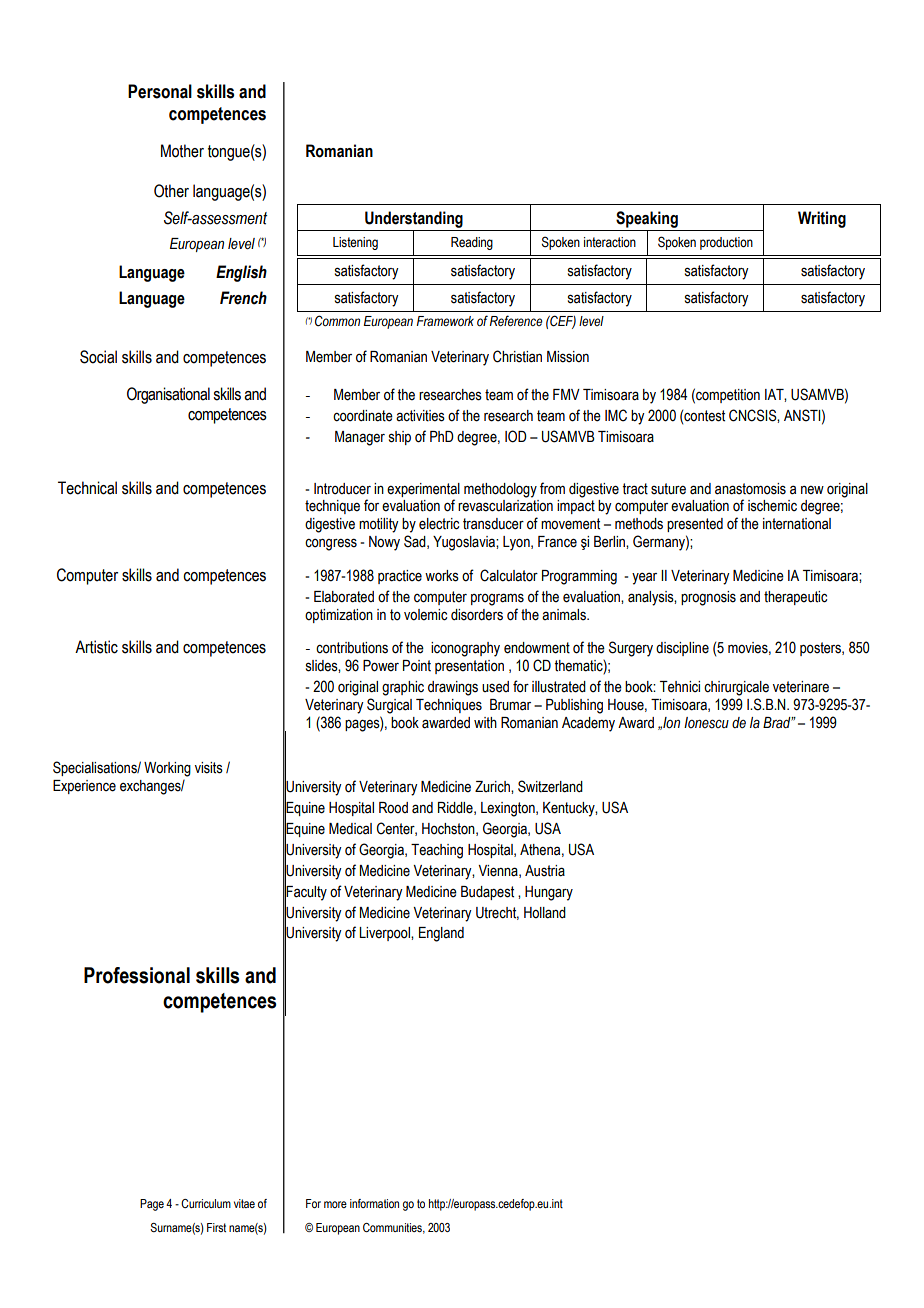 This image has height=1308, width=924. Describe the element at coordinates (167, 769) in the image. I see `Working` at that location.
